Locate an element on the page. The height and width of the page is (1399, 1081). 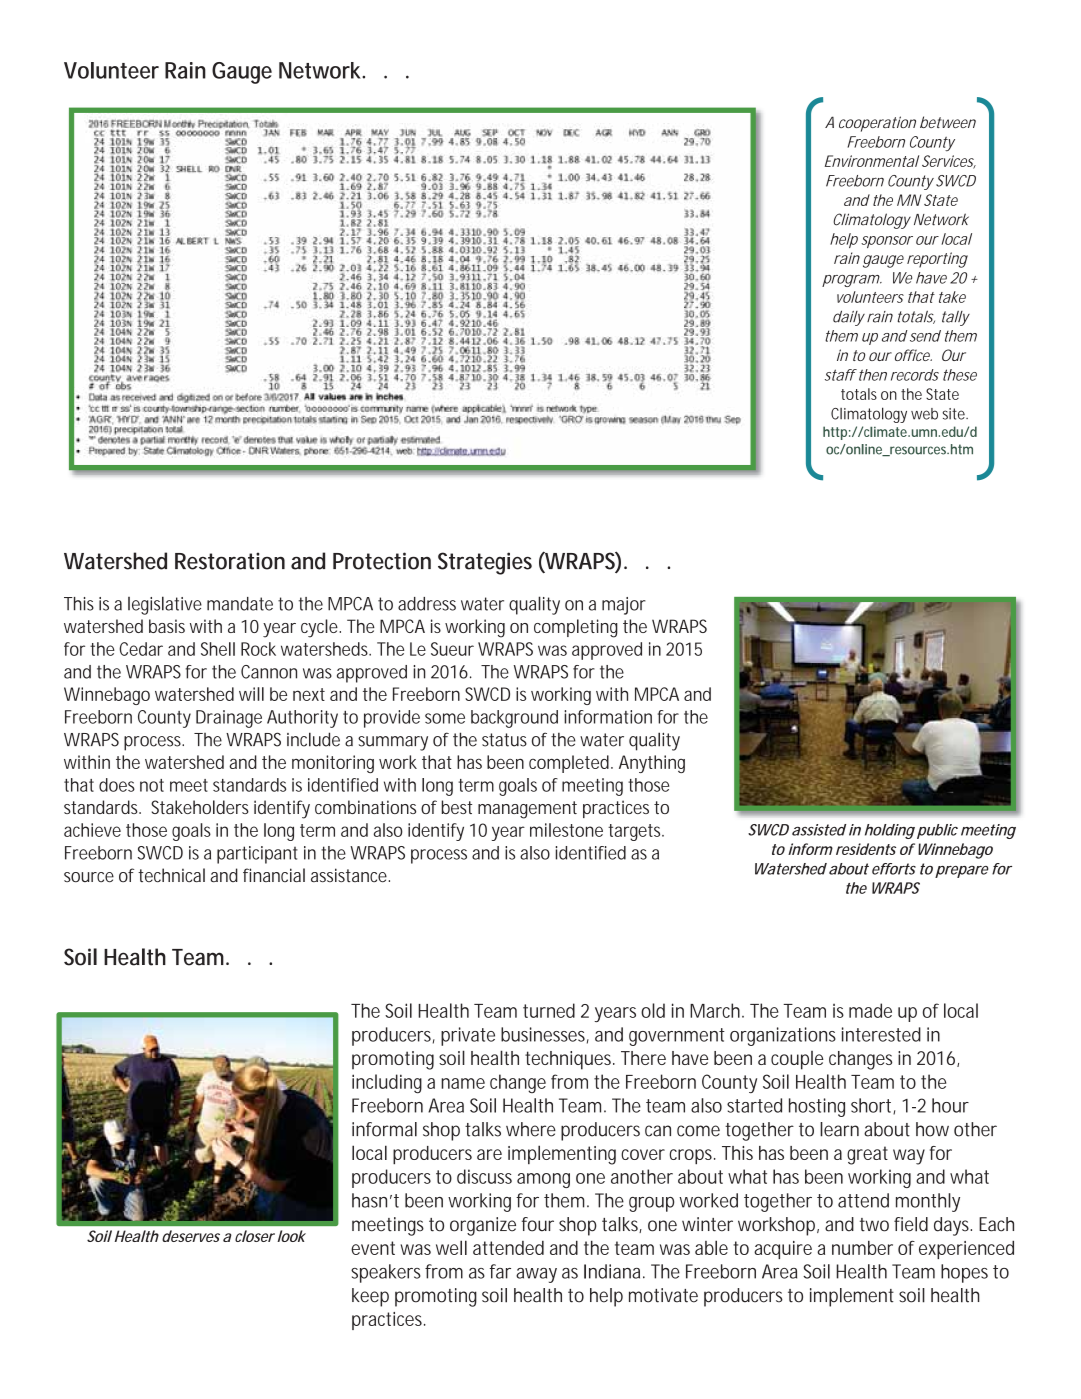
away is located at coordinates (536, 1275).
